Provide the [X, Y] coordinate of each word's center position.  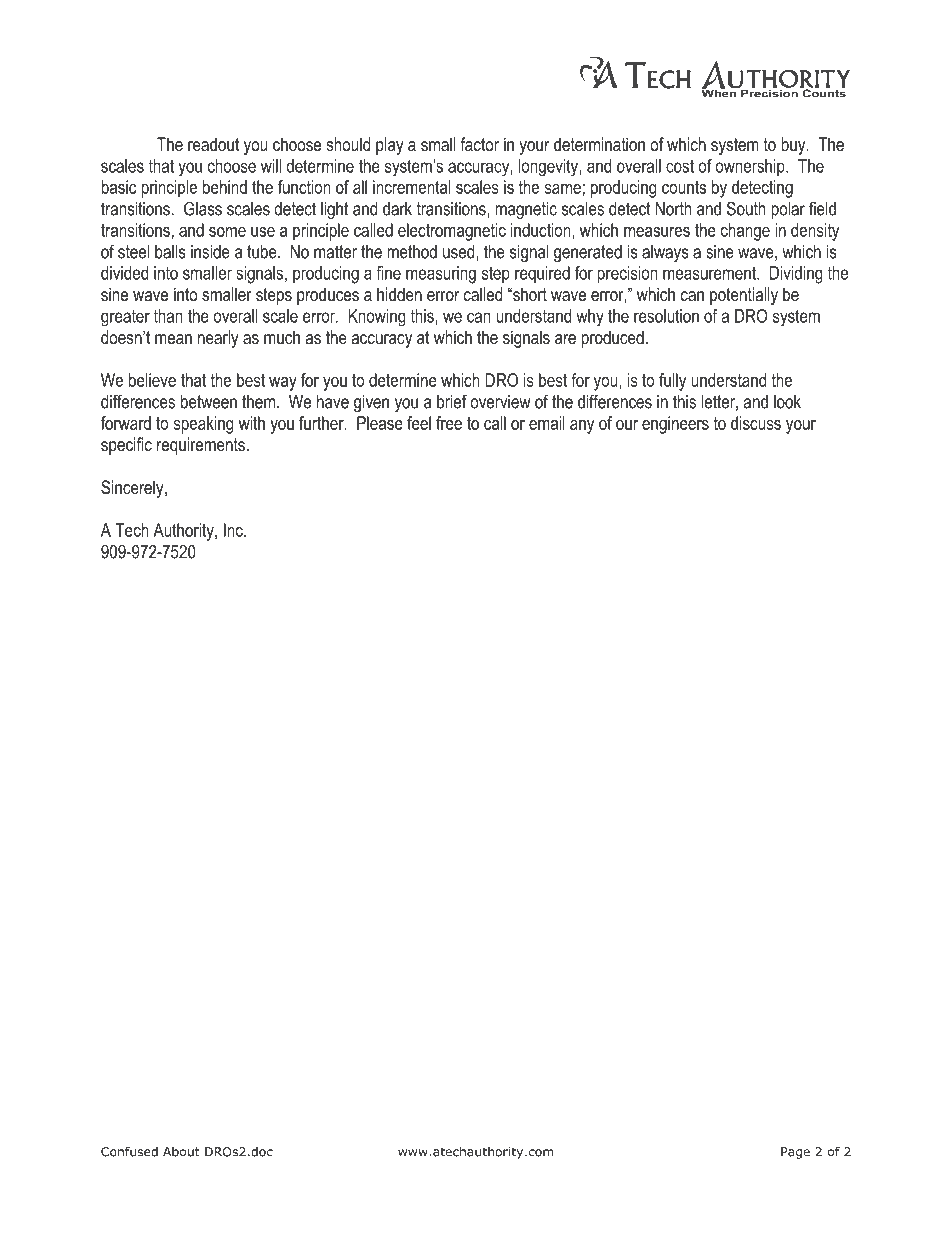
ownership [751, 167]
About [181, 1152]
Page [795, 1153]
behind [225, 187]
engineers [675, 425]
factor [479, 144]
